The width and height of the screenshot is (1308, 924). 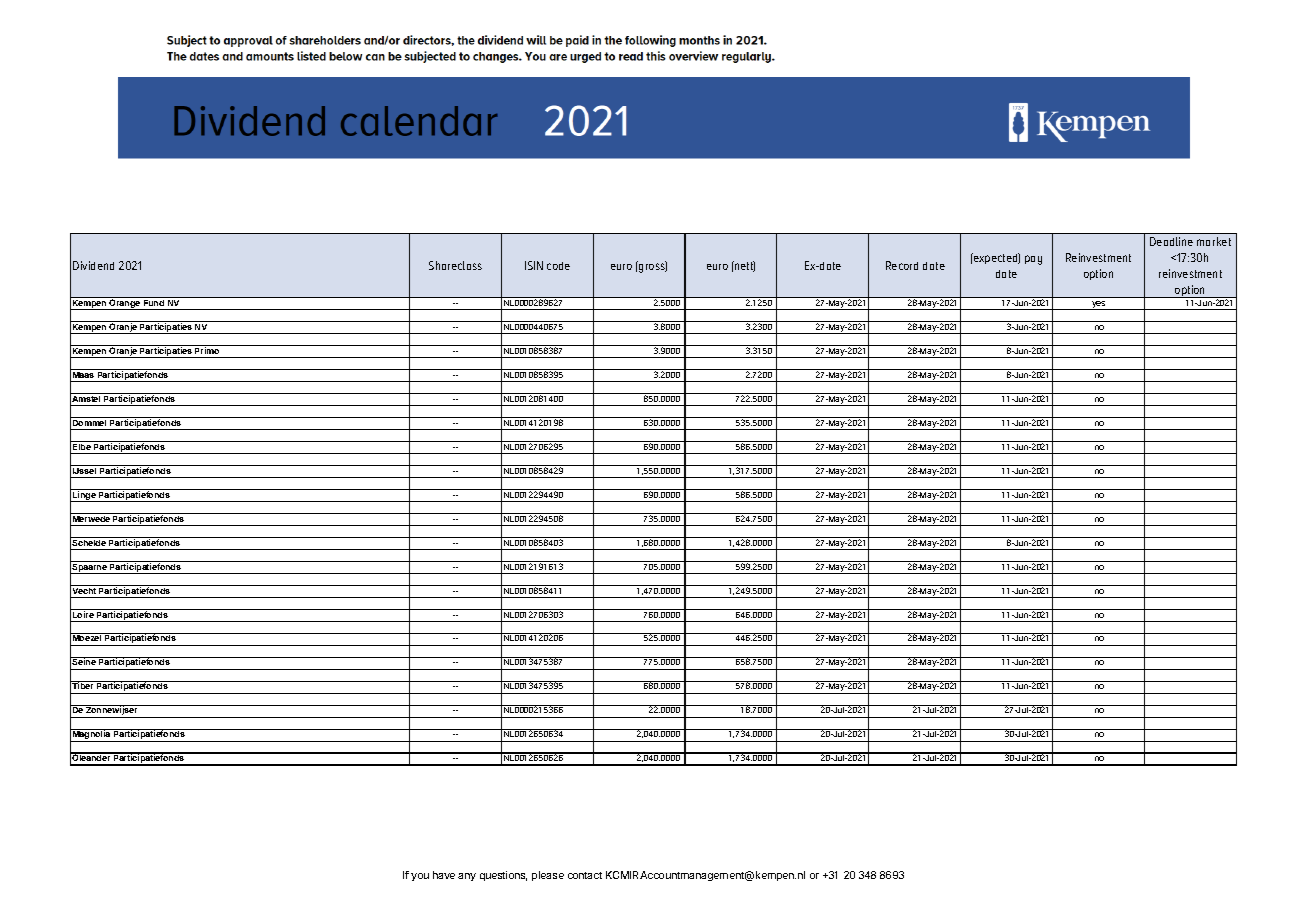 What do you see at coordinates (548, 876) in the screenshot?
I see `please` at bounding box center [548, 876].
